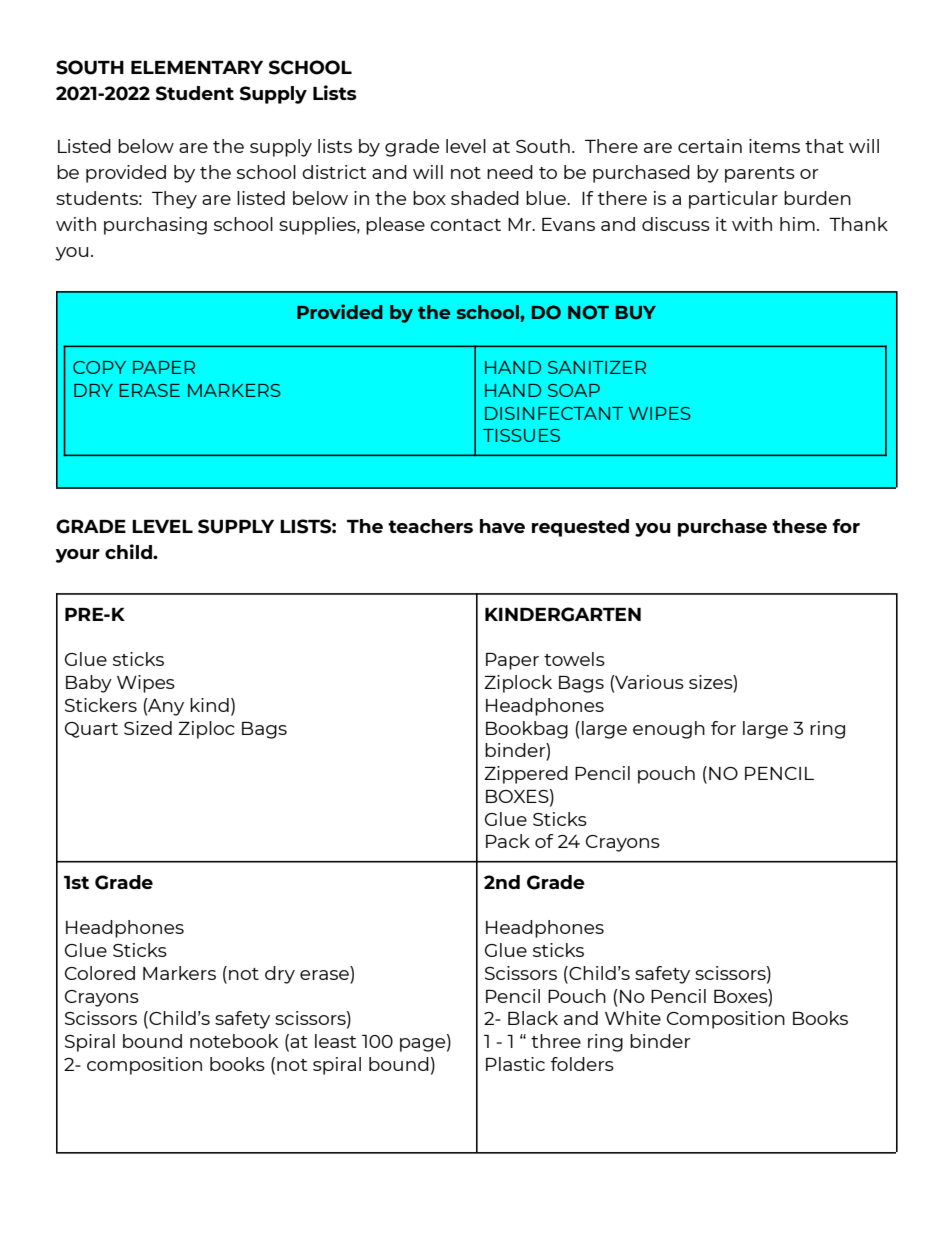 The width and height of the screenshot is (952, 1233). Describe the element at coordinates (515, 1064) in the screenshot. I see `Plastic` at that location.
